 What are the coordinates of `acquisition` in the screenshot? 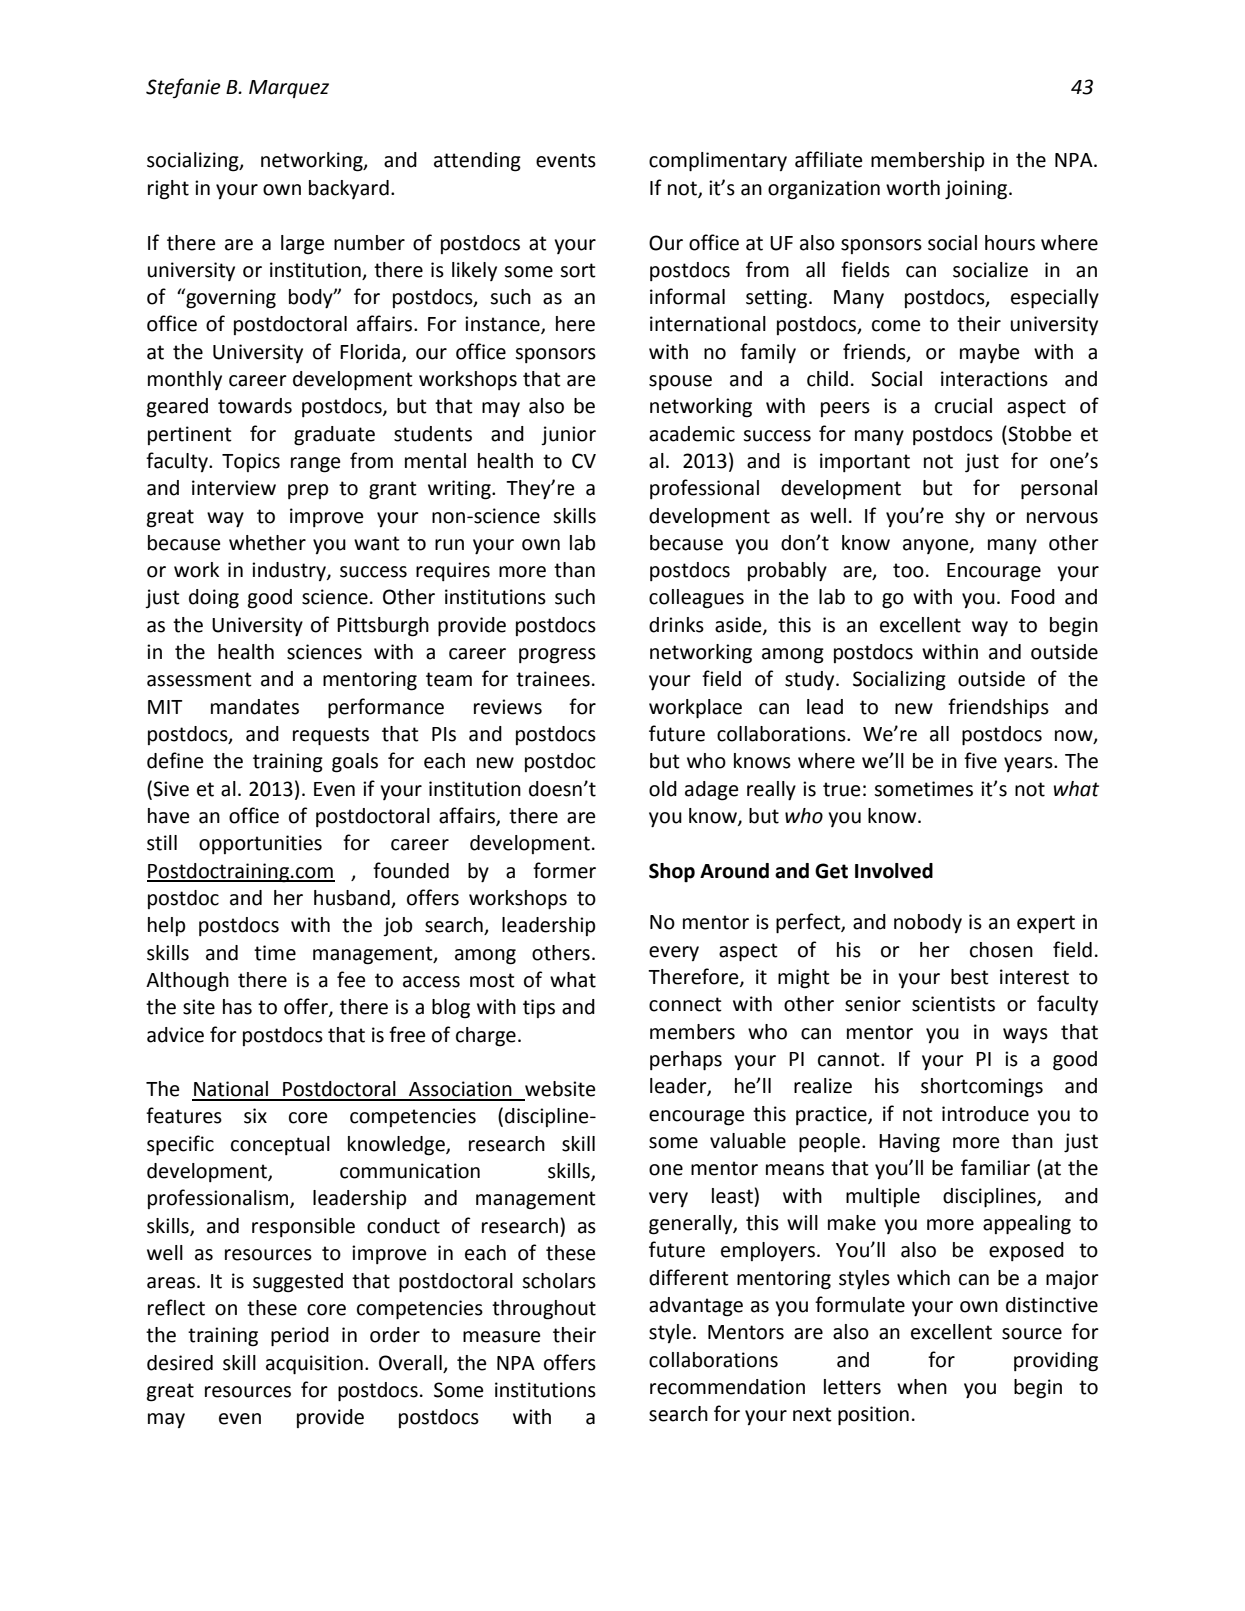 It's located at (314, 1365).
